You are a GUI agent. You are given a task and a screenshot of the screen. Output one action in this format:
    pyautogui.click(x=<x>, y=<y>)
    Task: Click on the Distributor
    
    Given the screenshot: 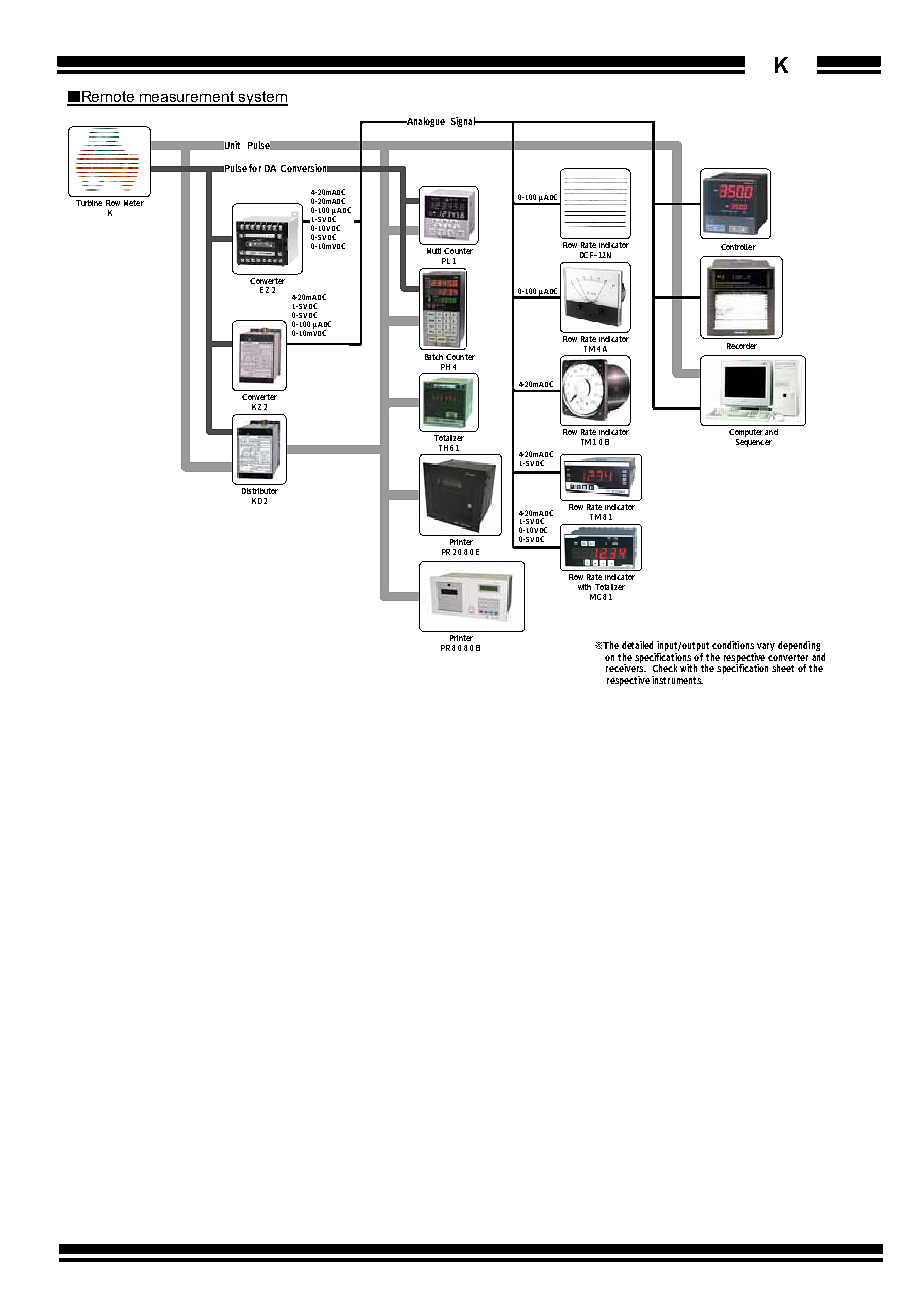 What is the action you would take?
    pyautogui.click(x=260, y=491)
